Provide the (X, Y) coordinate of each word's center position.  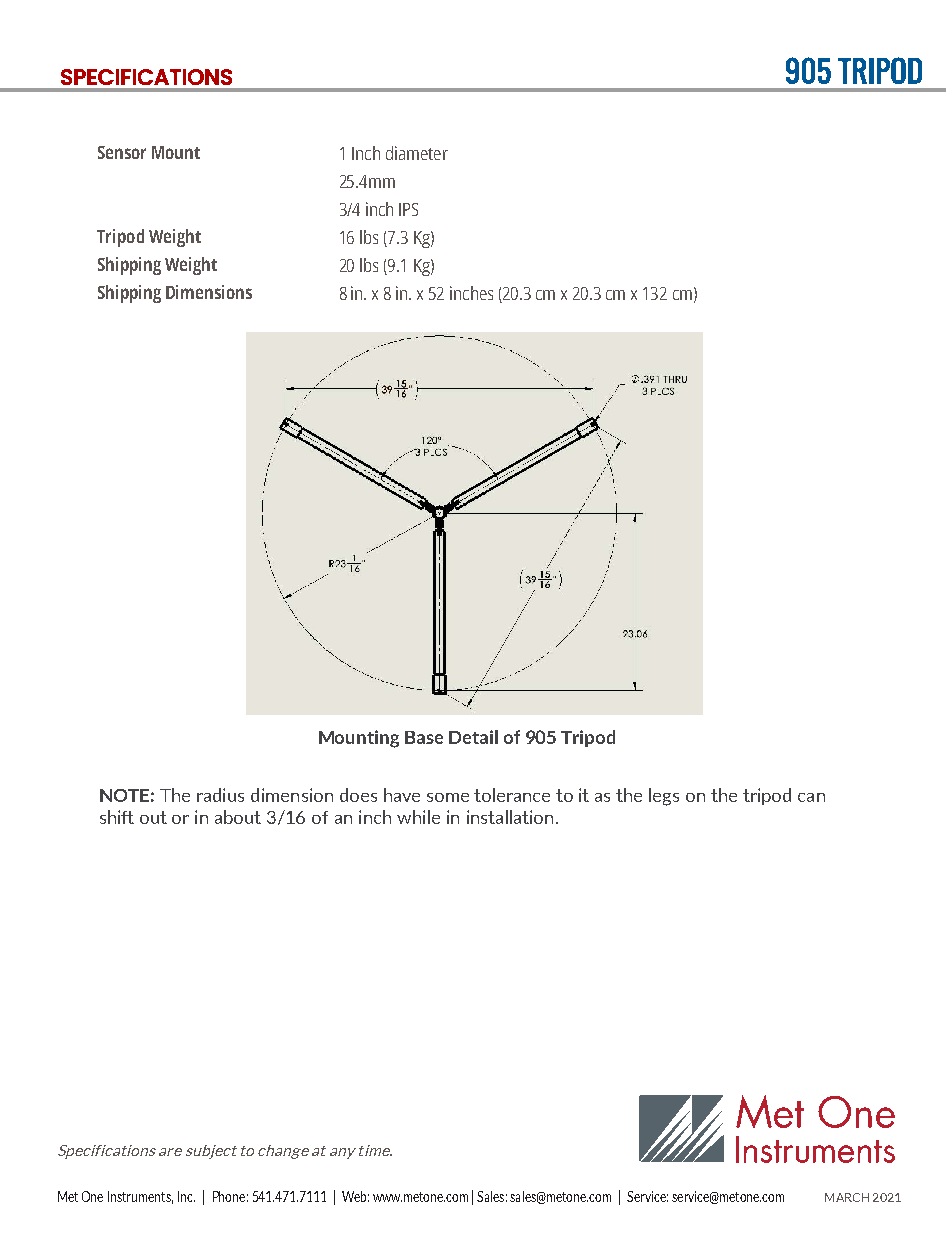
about (238, 817)
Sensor (122, 152)
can (811, 797)
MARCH (847, 1197)
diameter (417, 153)
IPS (408, 209)
